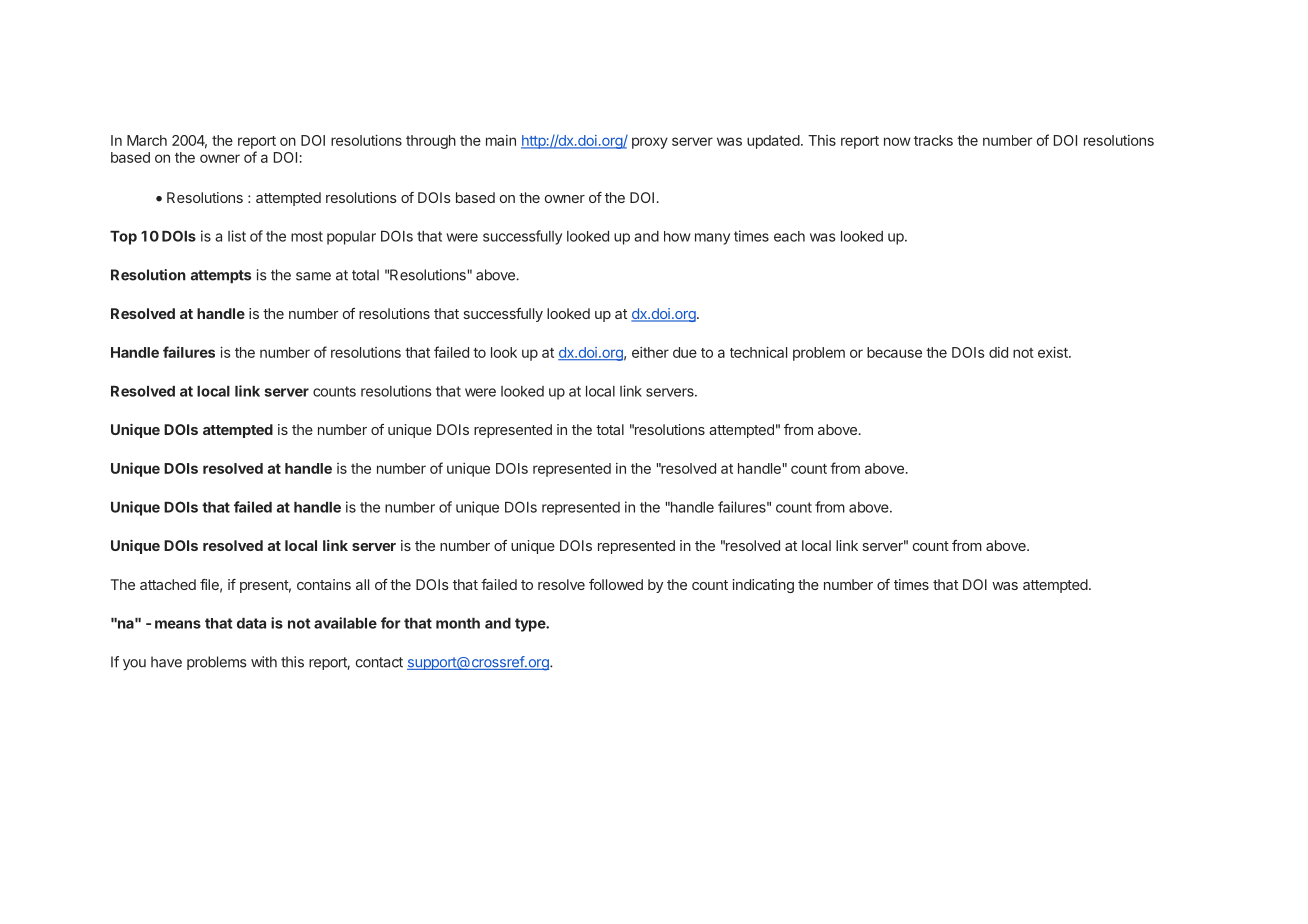 This screenshot has height=924, width=1308. What do you see at coordinates (264, 662) in the screenshot?
I see `with` at bounding box center [264, 662].
